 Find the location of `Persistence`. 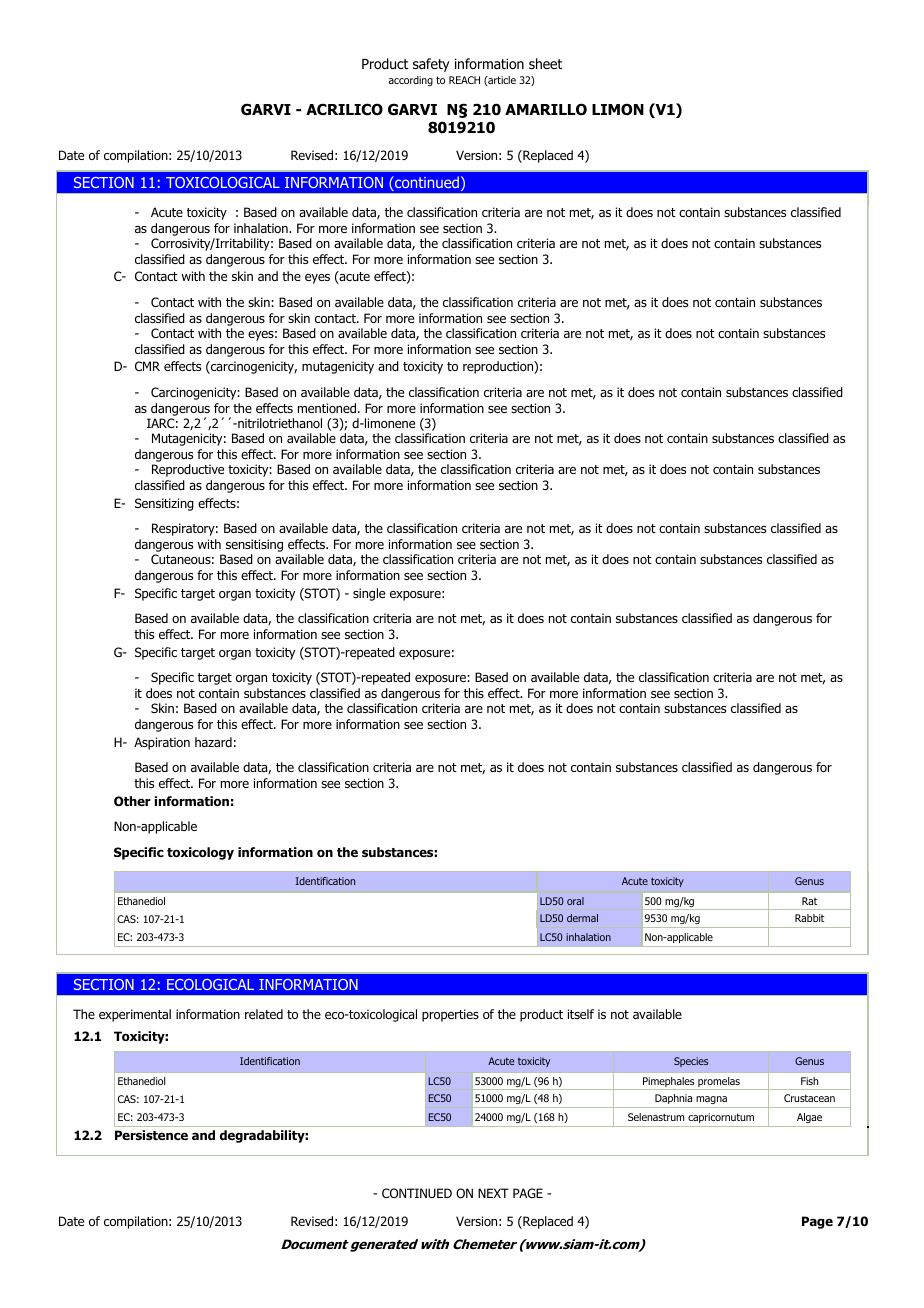

Persistence is located at coordinates (151, 1135).
